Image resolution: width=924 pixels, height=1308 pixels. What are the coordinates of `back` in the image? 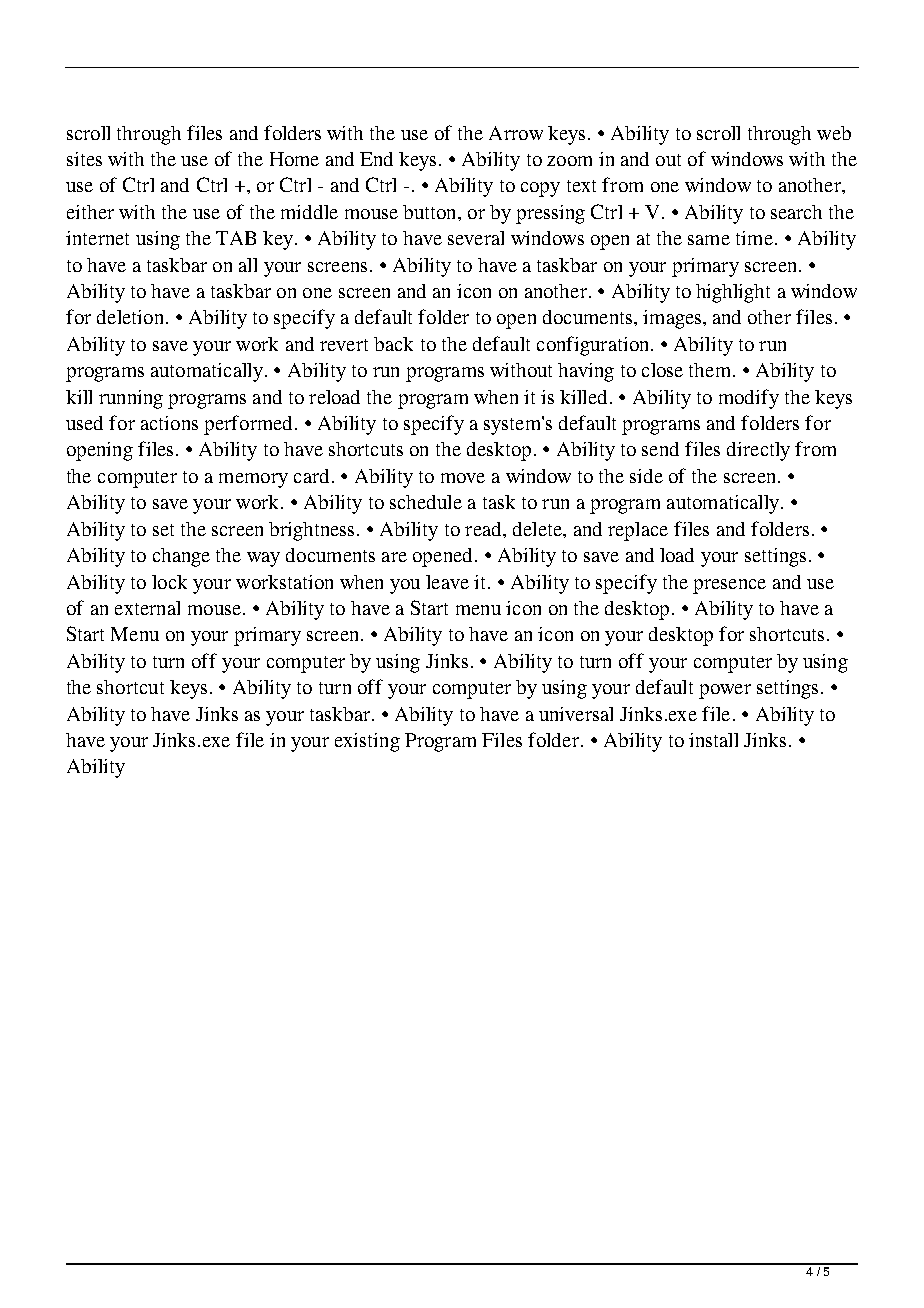 It's located at (393, 344).
